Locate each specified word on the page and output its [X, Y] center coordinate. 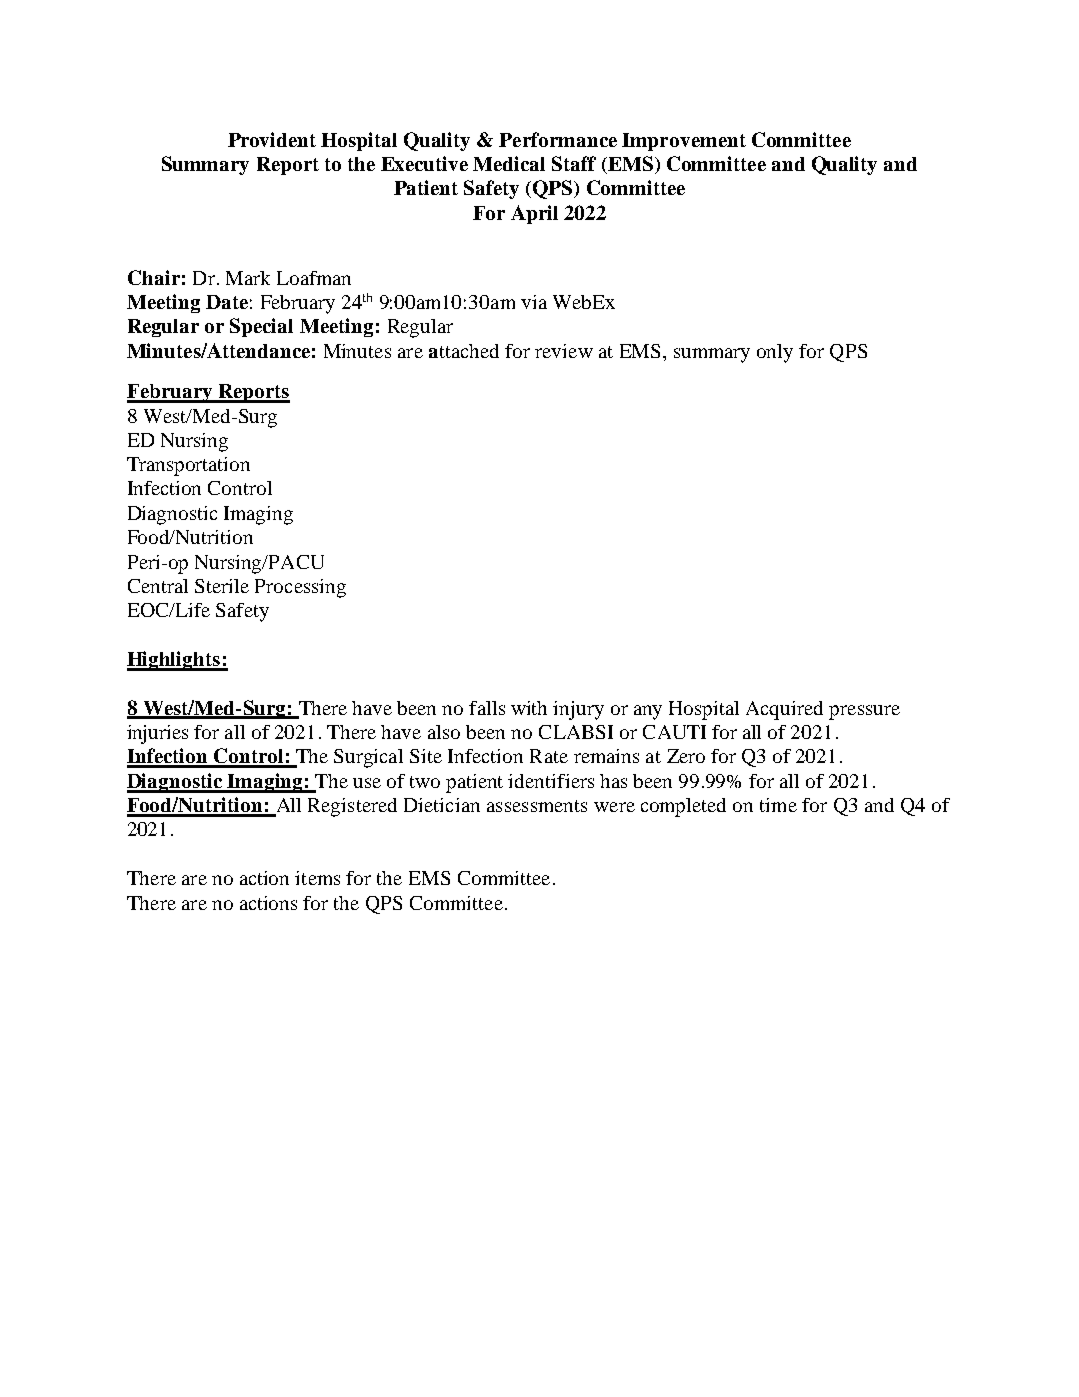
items [317, 878]
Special [261, 327]
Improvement [684, 142]
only [775, 353]
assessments [537, 806]
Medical [509, 163]
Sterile [222, 586]
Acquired [784, 710]
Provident [272, 139]
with [529, 708]
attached [464, 351]
